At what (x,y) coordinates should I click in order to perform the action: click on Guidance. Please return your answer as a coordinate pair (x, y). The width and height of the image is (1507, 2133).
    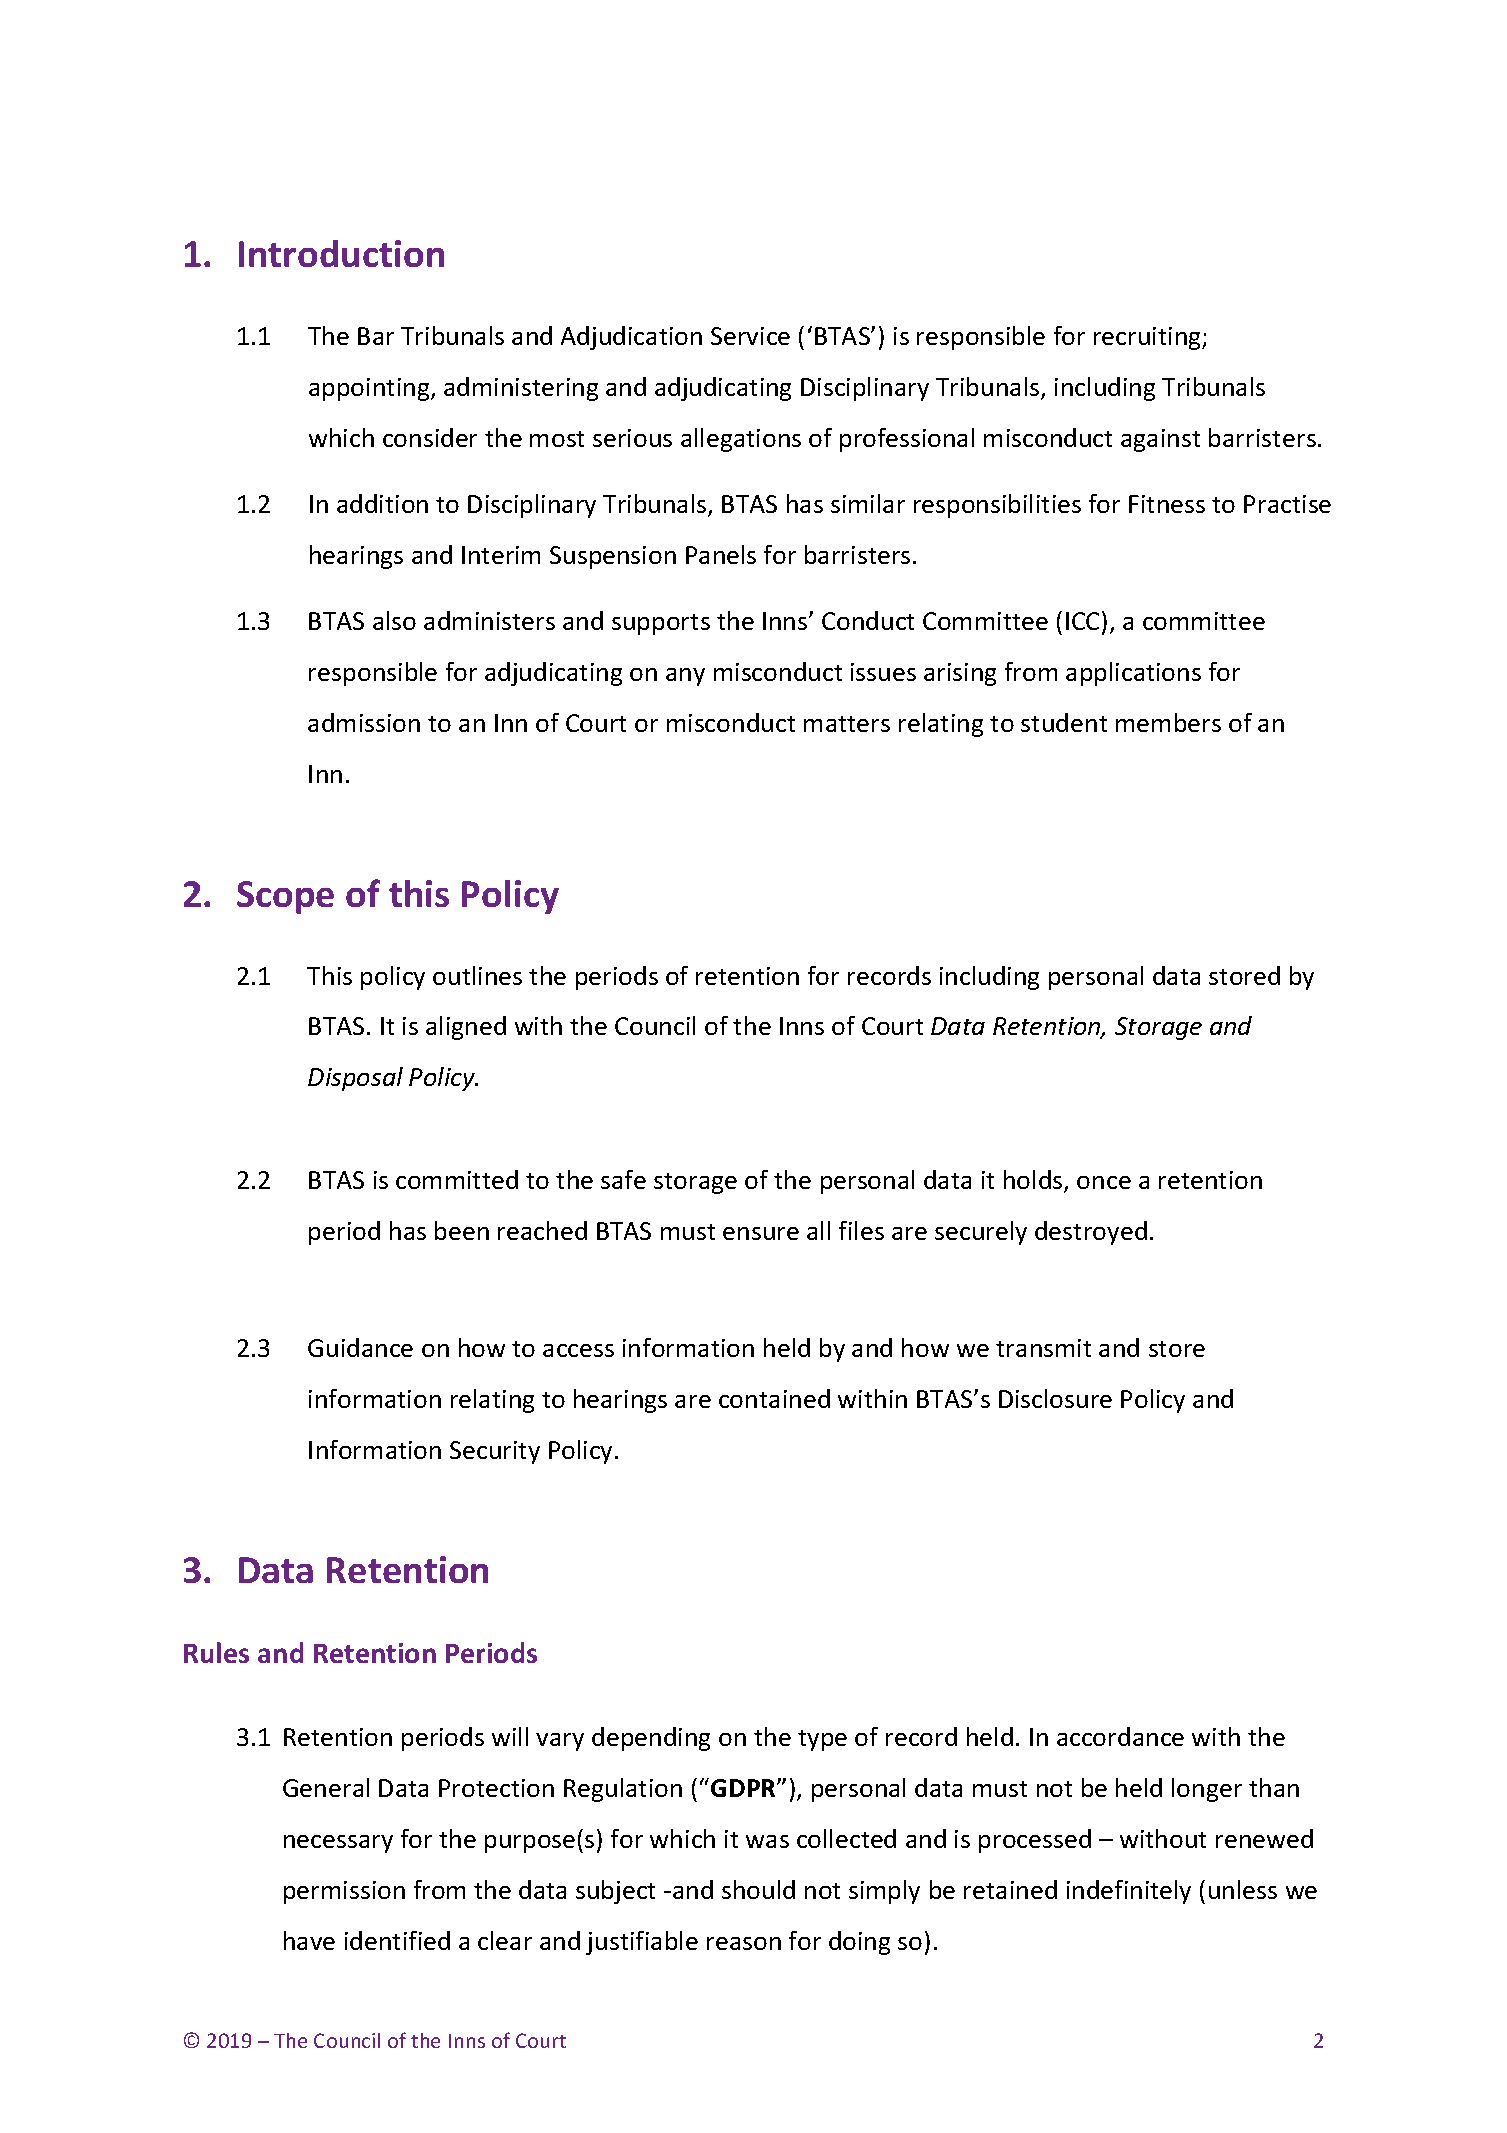
    Looking at the image, I should click on (360, 1347).
